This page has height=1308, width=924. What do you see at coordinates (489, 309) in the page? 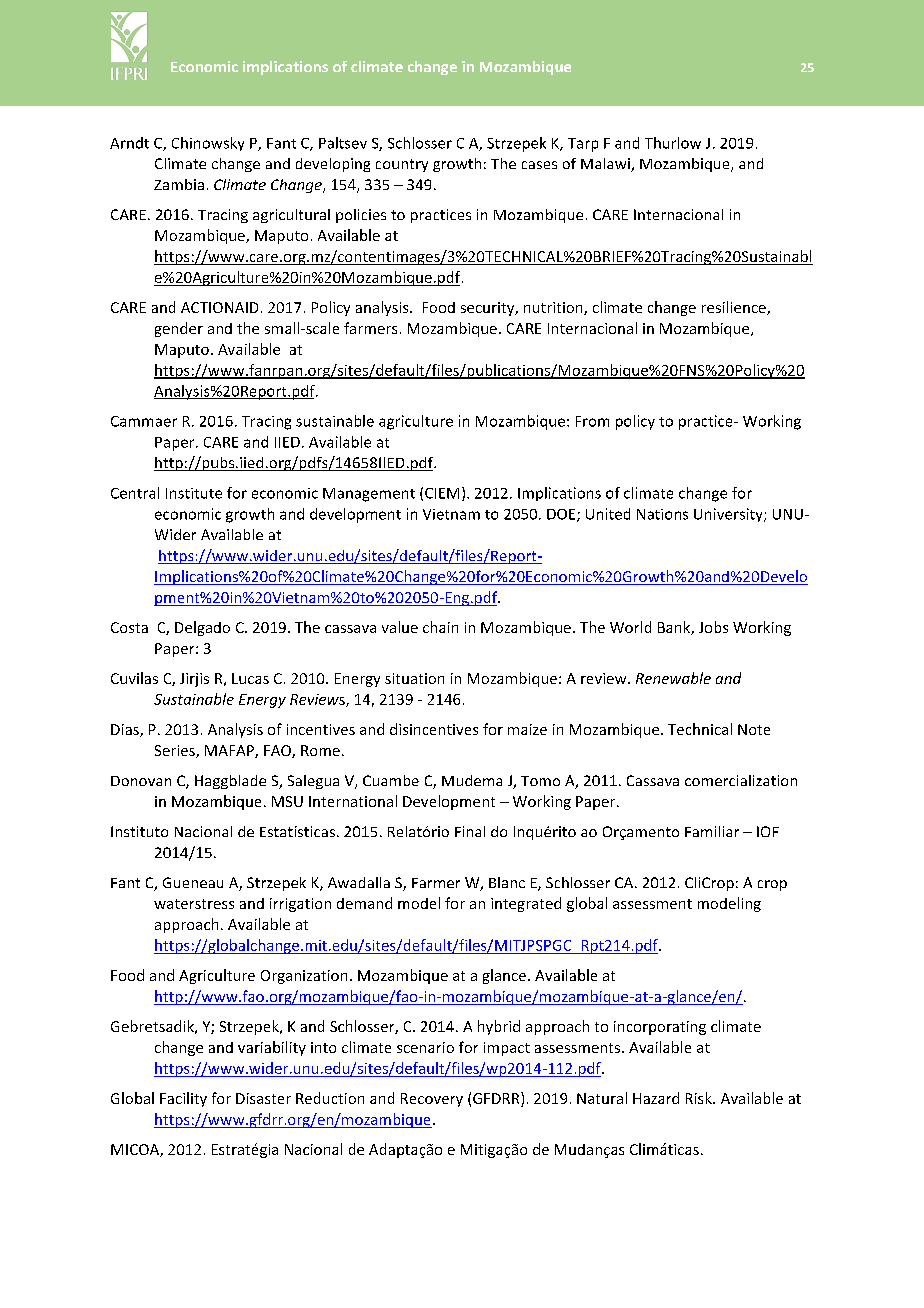
I see `security` at bounding box center [489, 309].
